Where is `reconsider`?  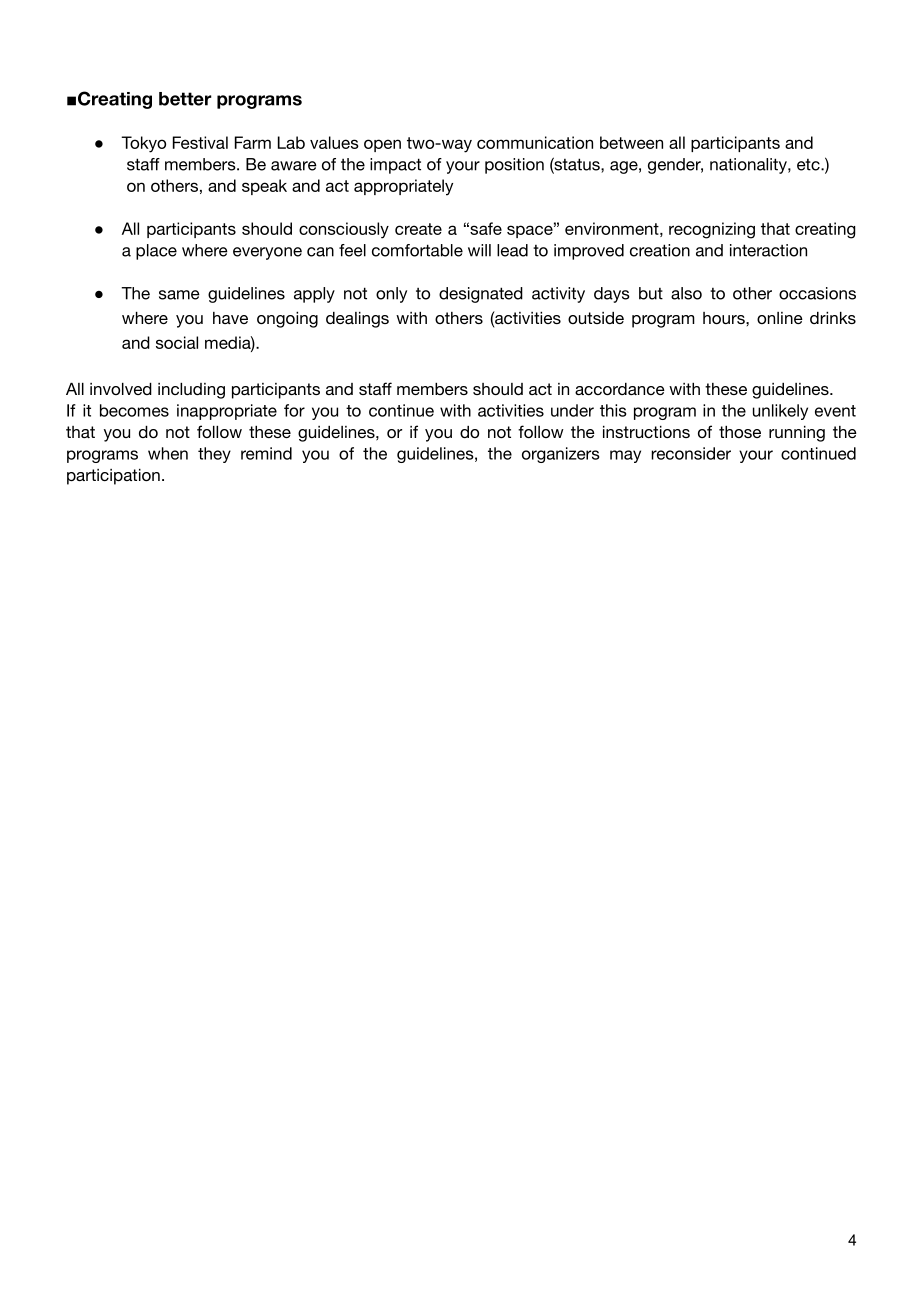 reconsider is located at coordinates (691, 453).
